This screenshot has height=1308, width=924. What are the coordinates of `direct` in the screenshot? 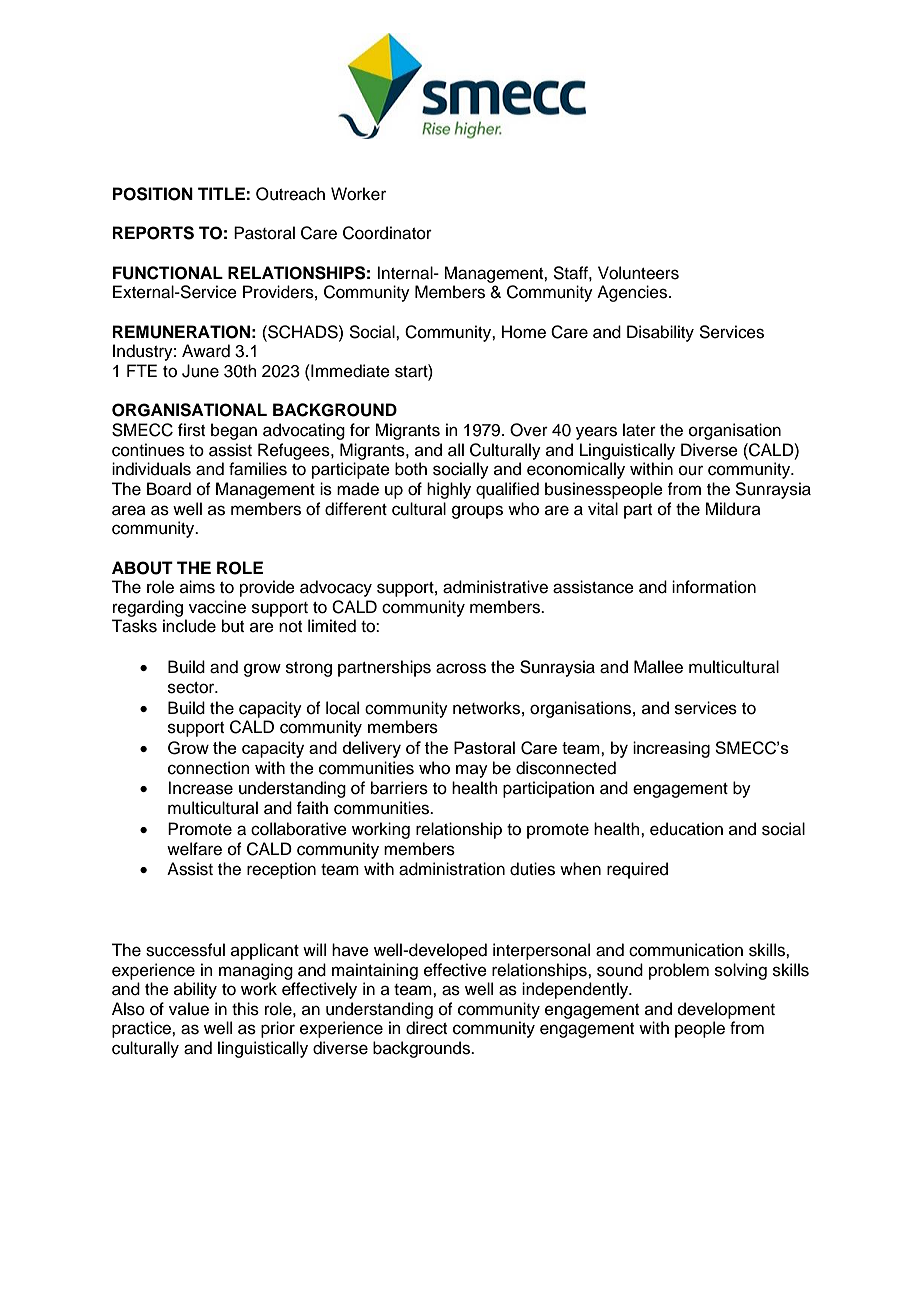 It's located at (426, 1028).
